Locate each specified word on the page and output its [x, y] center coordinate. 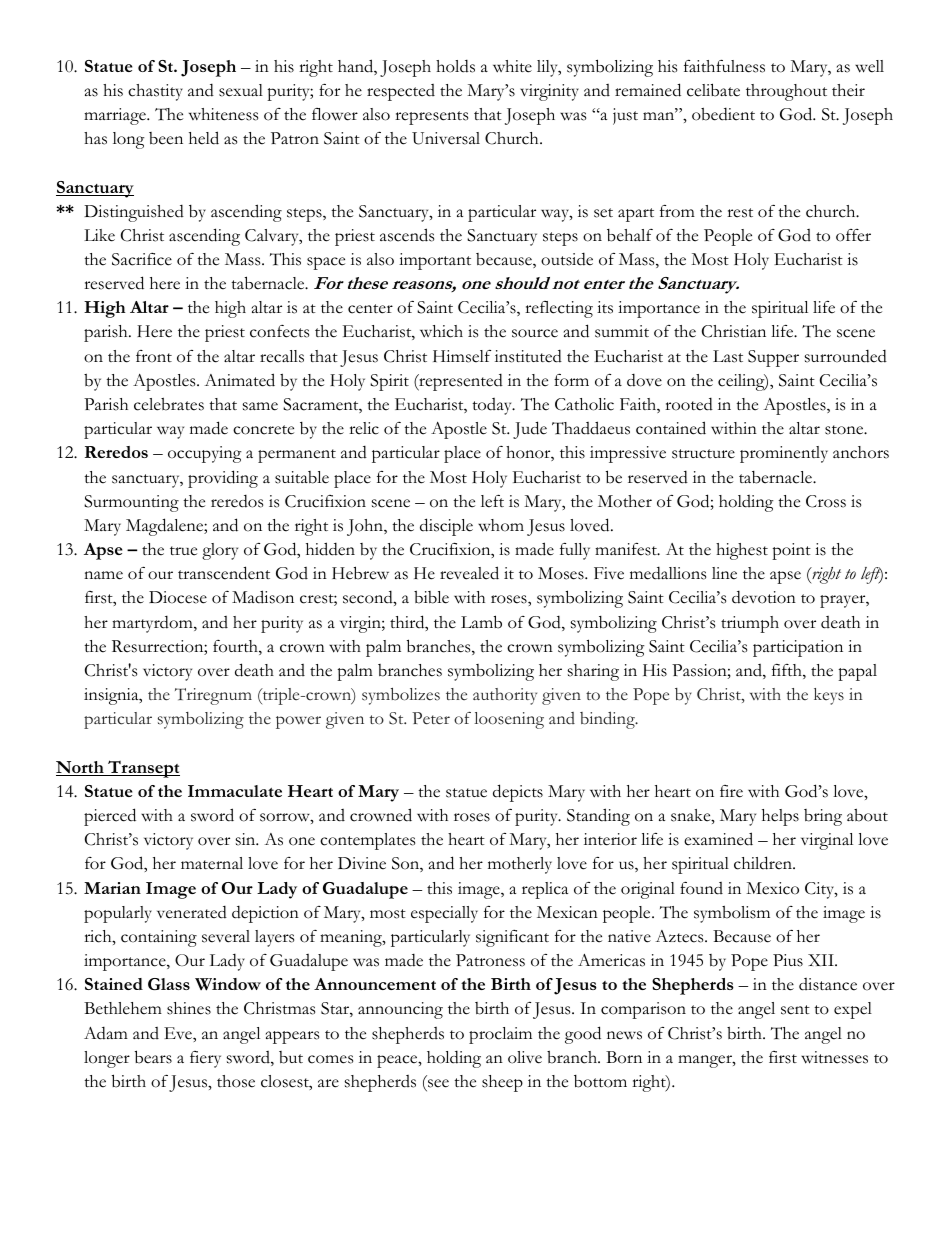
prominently [784, 454]
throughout [786, 92]
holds [455, 66]
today [493, 406]
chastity [155, 92]
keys [829, 696]
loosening [509, 720]
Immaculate [235, 791]
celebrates [169, 404]
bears [153, 1057]
